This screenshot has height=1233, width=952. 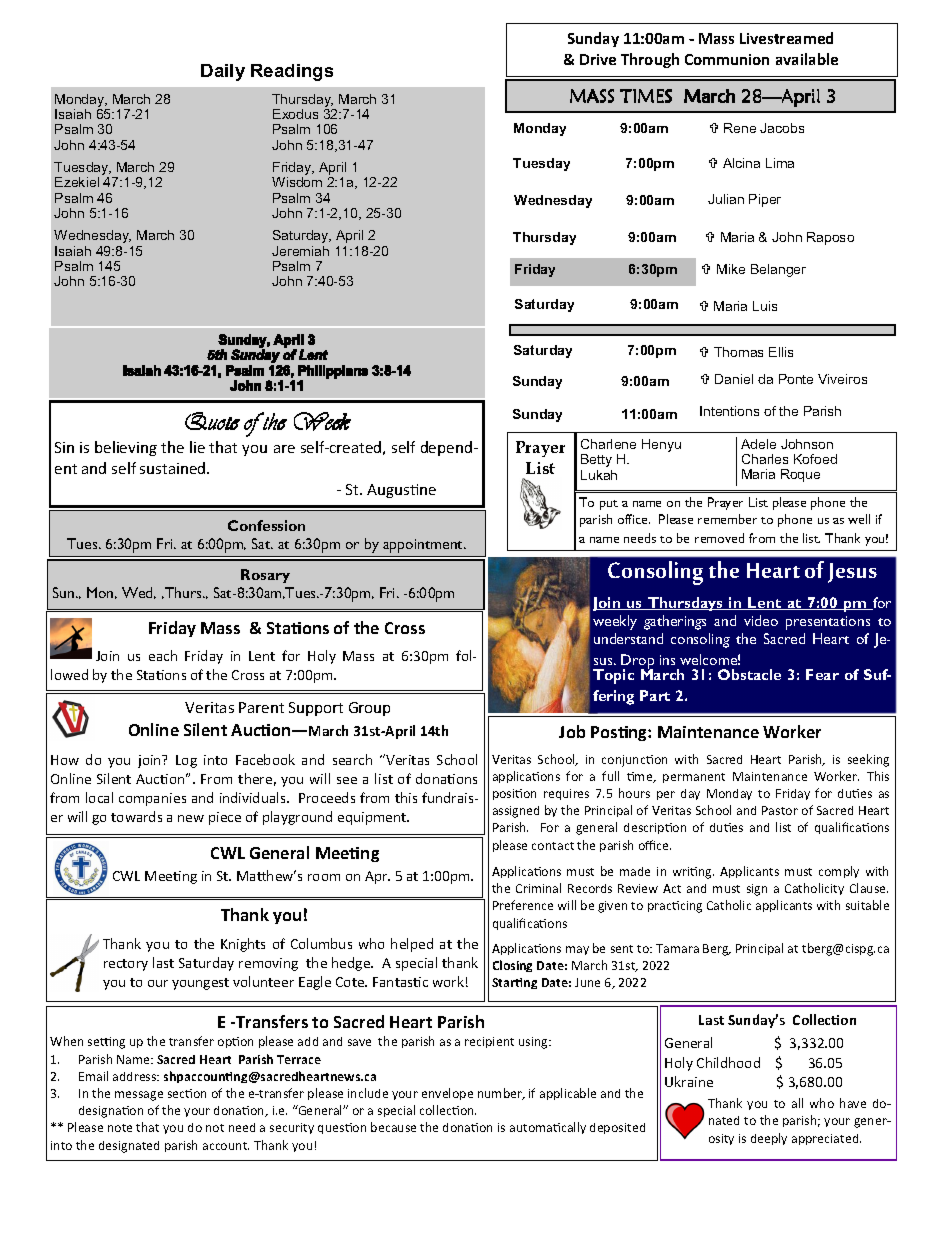 I want to click on each, so click(x=163, y=655).
